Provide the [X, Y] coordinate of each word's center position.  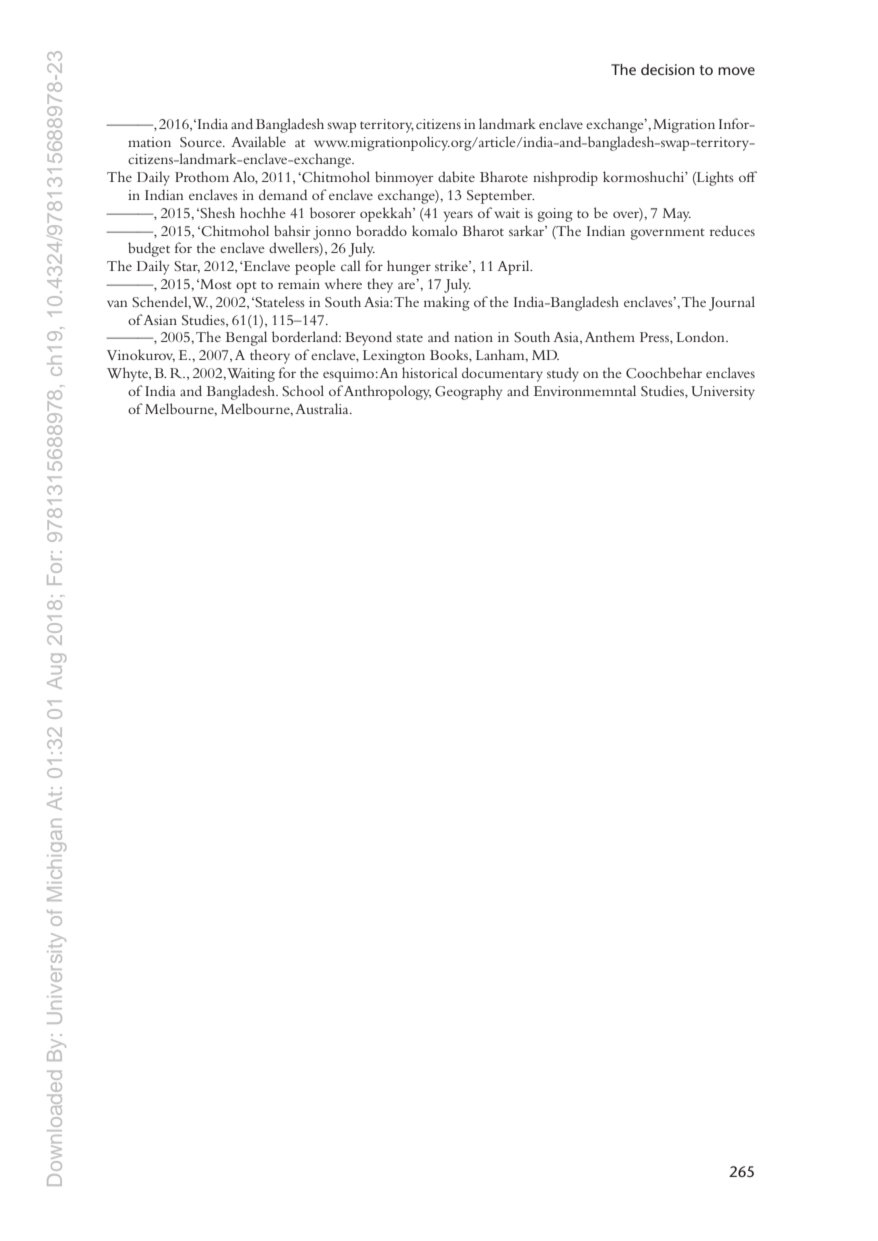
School [303, 390]
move [736, 71]
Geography [468, 392]
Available [258, 141]
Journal [732, 303]
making [447, 303]
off [748, 176]
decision [667, 69]
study [563, 374]
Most [214, 284]
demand [283, 194]
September [500, 196]
